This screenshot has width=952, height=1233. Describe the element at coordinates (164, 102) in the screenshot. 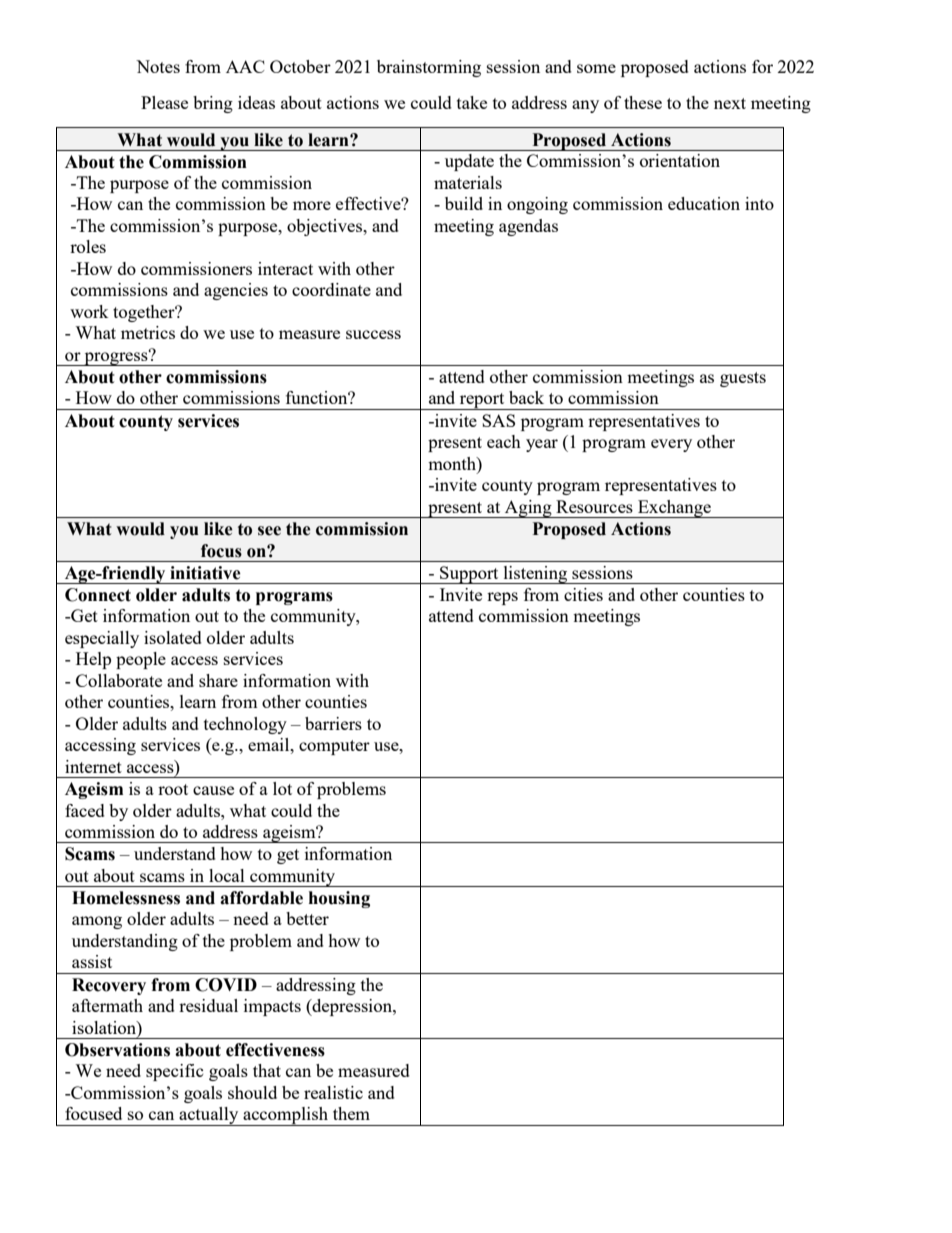

I see `Please` at that location.
